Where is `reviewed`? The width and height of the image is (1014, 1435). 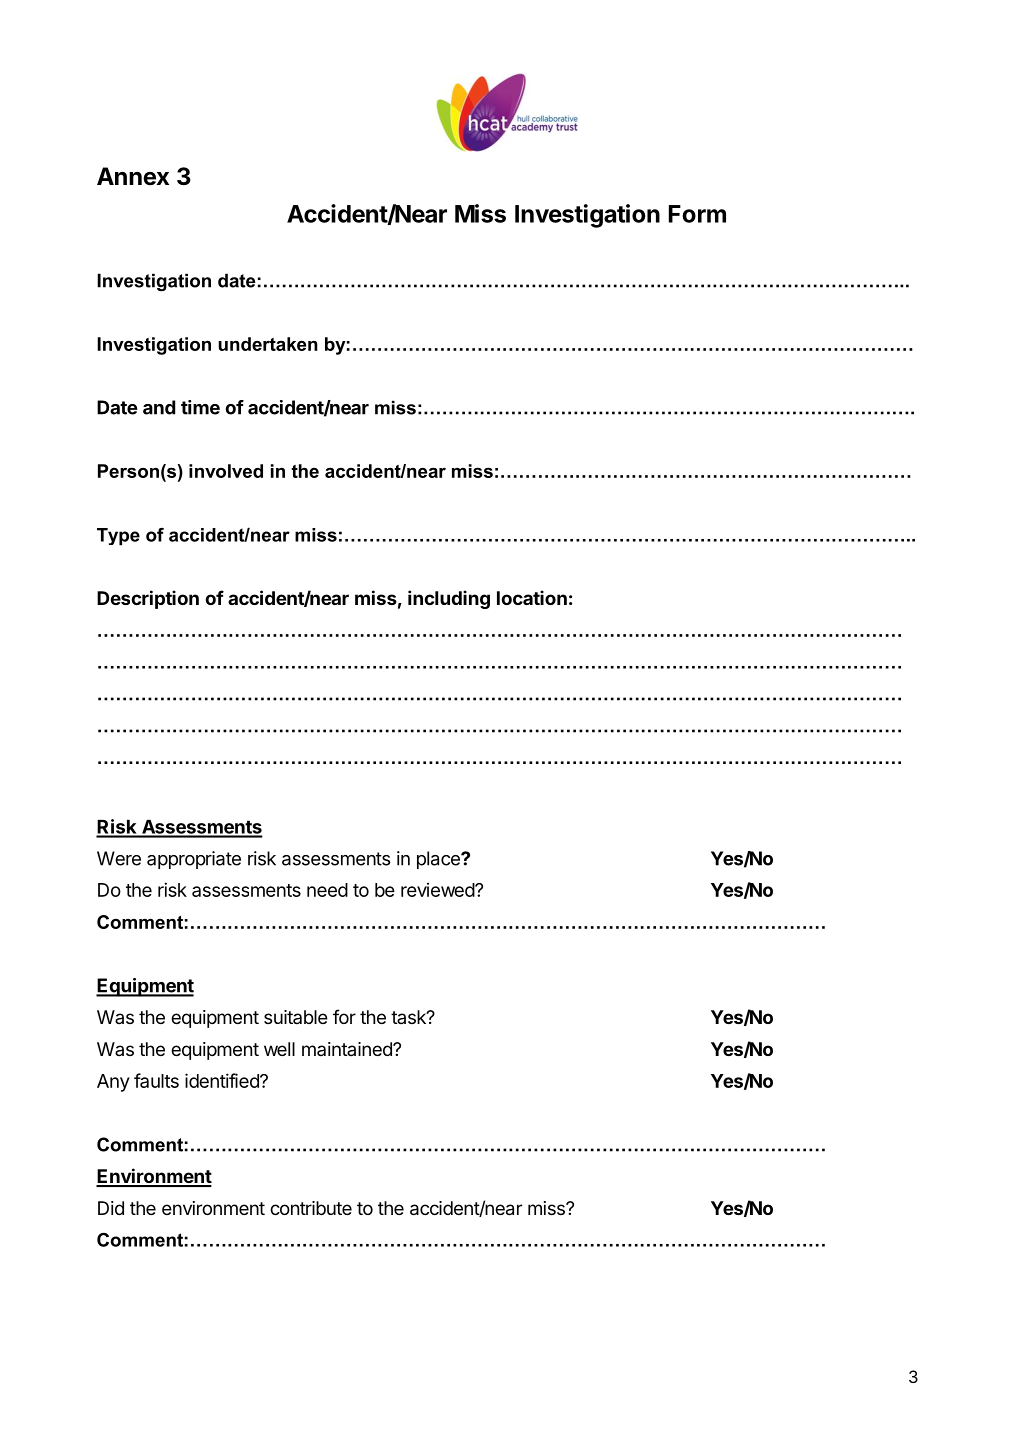 reviewed is located at coordinates (438, 889).
